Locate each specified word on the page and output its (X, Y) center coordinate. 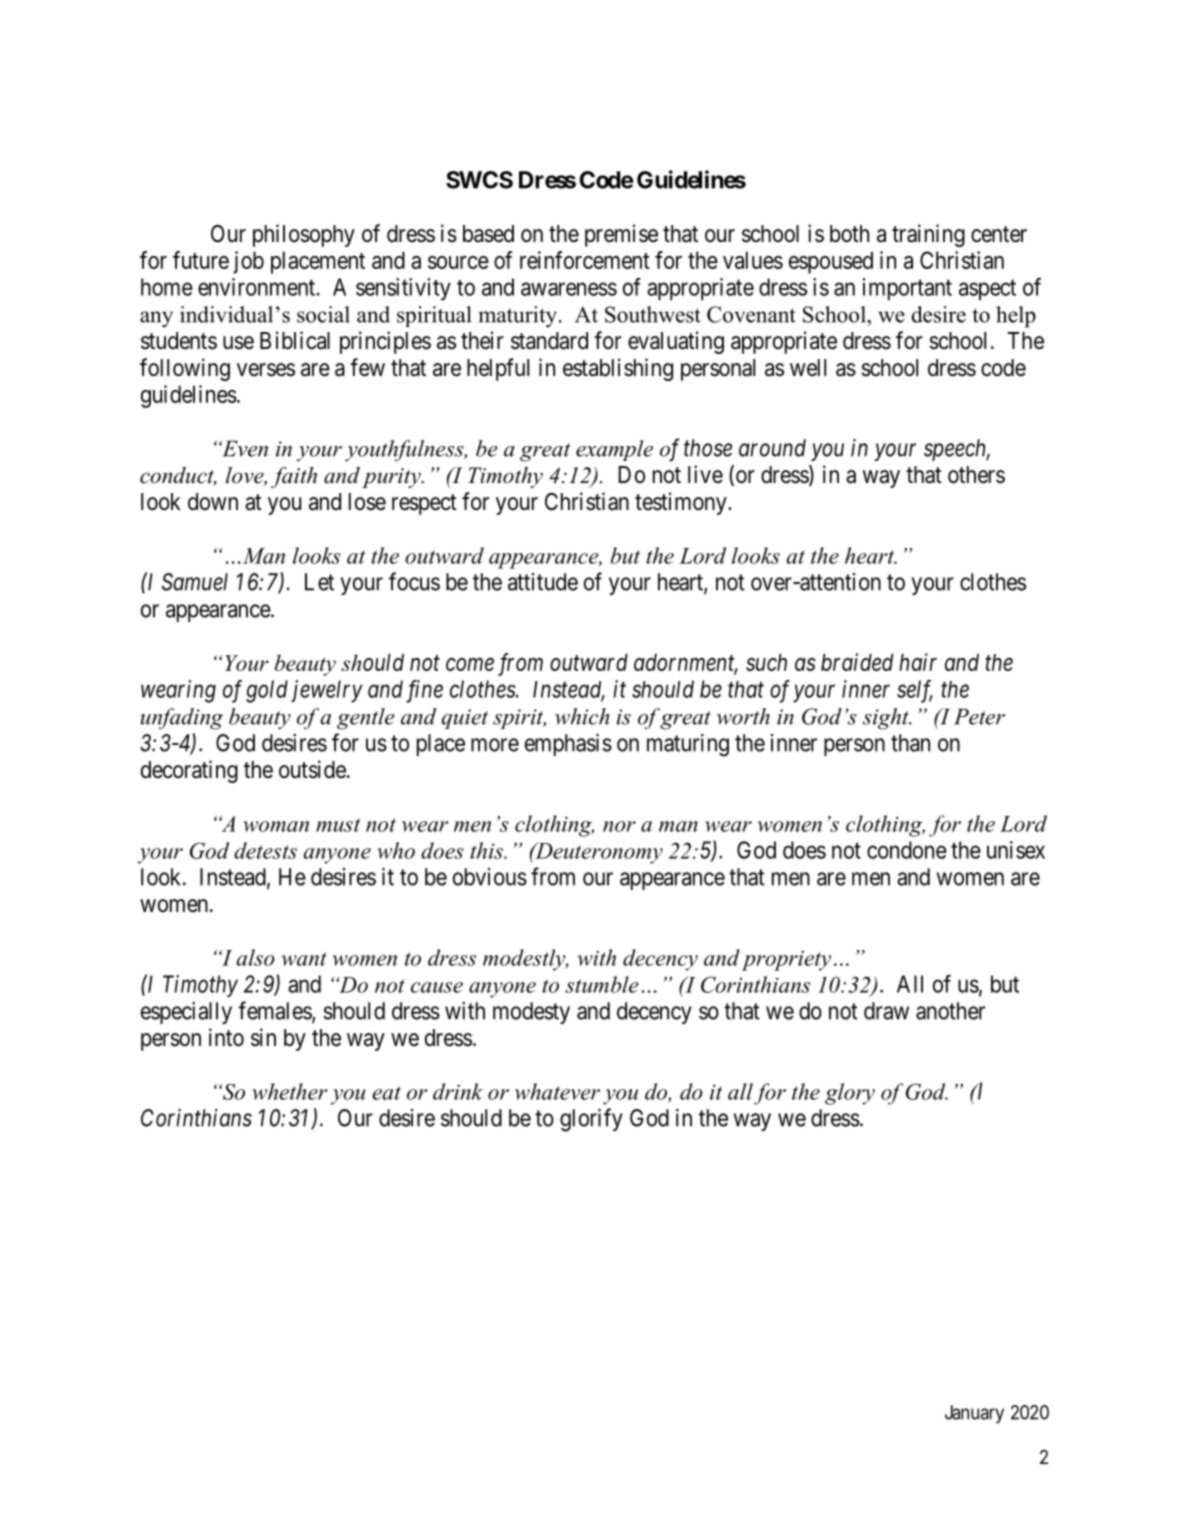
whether (289, 1091)
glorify (591, 1120)
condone (907, 850)
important (907, 289)
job (248, 262)
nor (619, 826)
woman (276, 826)
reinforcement (585, 260)
